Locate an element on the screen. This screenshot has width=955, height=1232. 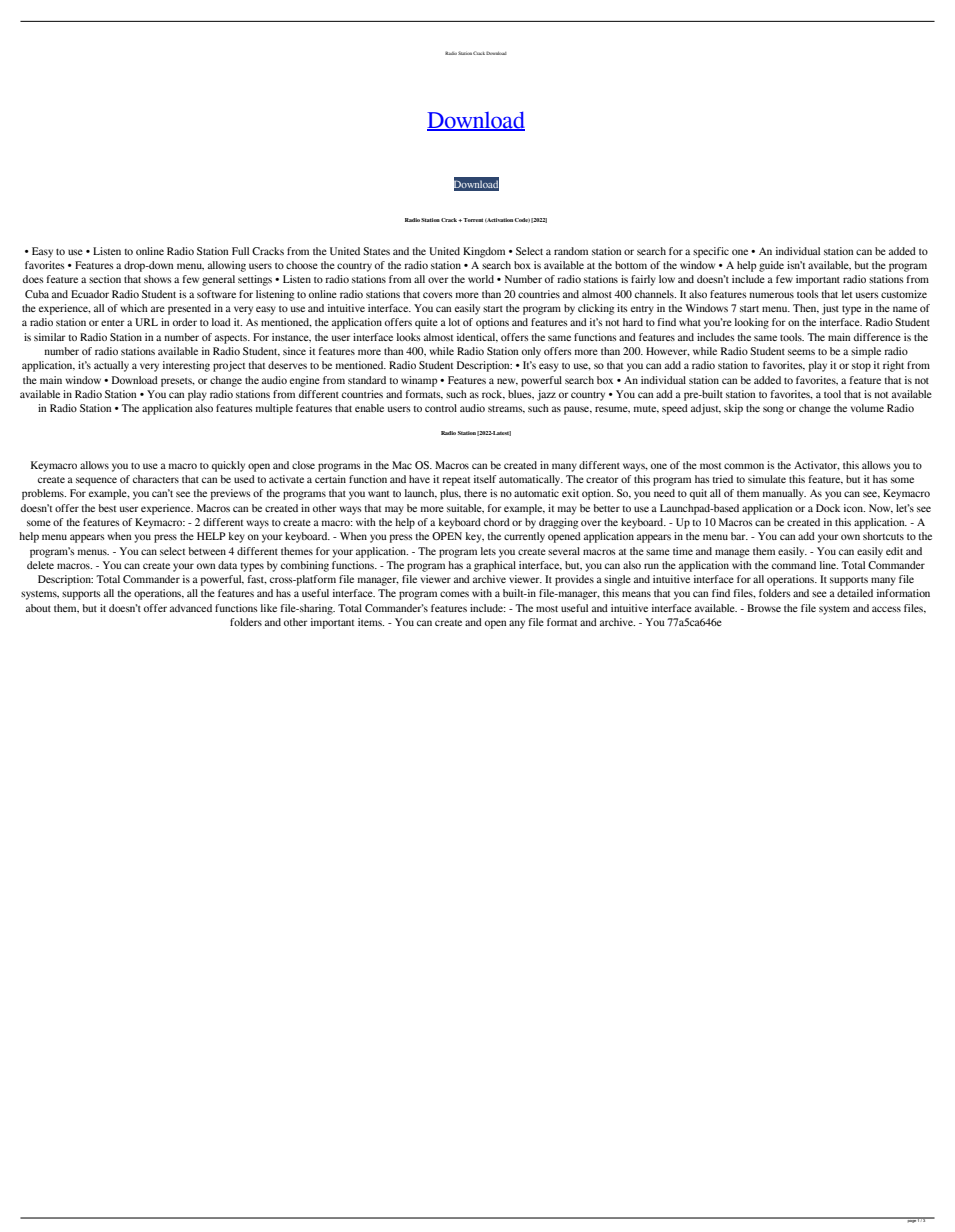
repeat is located at coordinates (456, 481).
